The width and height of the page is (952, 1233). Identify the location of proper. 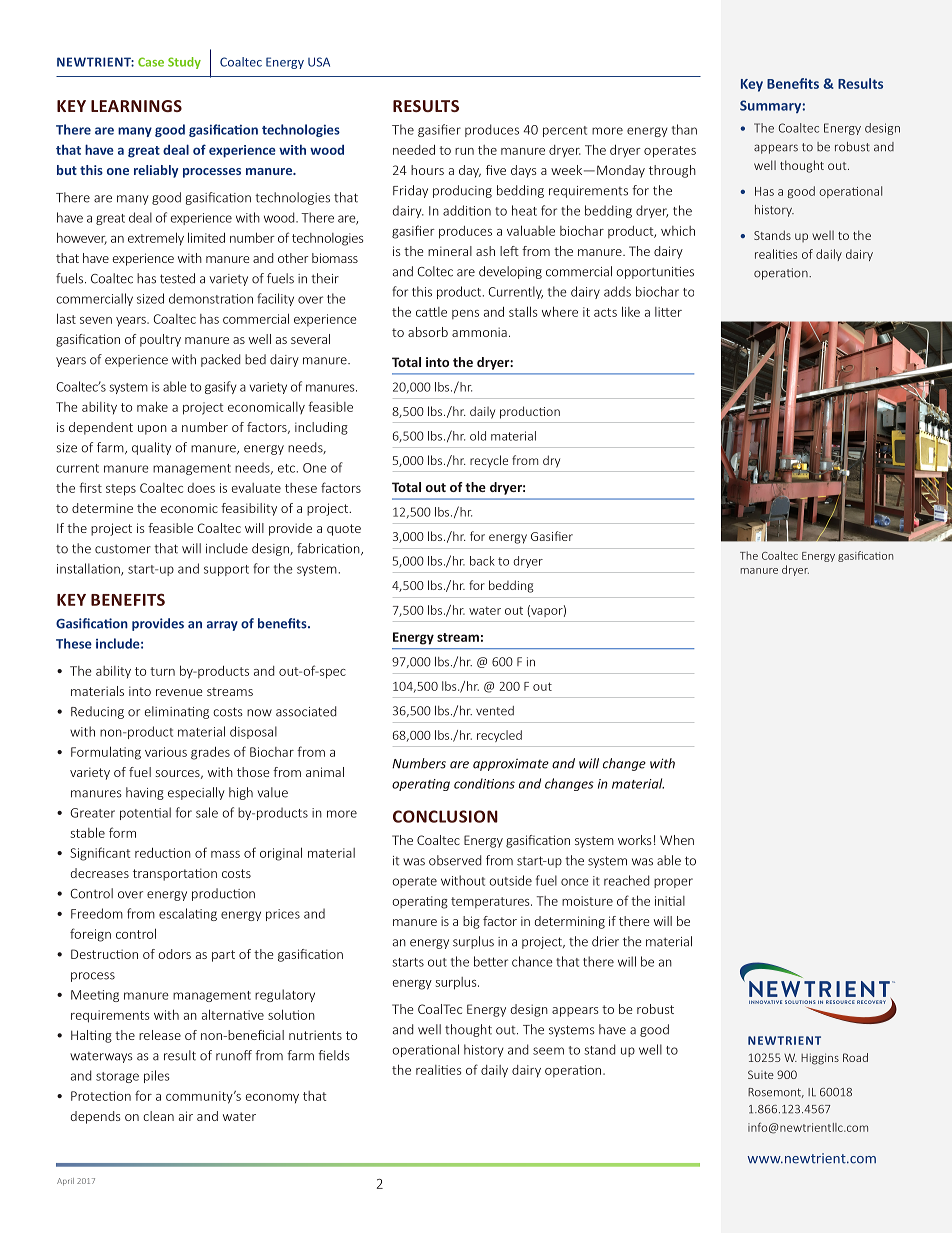
(673, 883).
